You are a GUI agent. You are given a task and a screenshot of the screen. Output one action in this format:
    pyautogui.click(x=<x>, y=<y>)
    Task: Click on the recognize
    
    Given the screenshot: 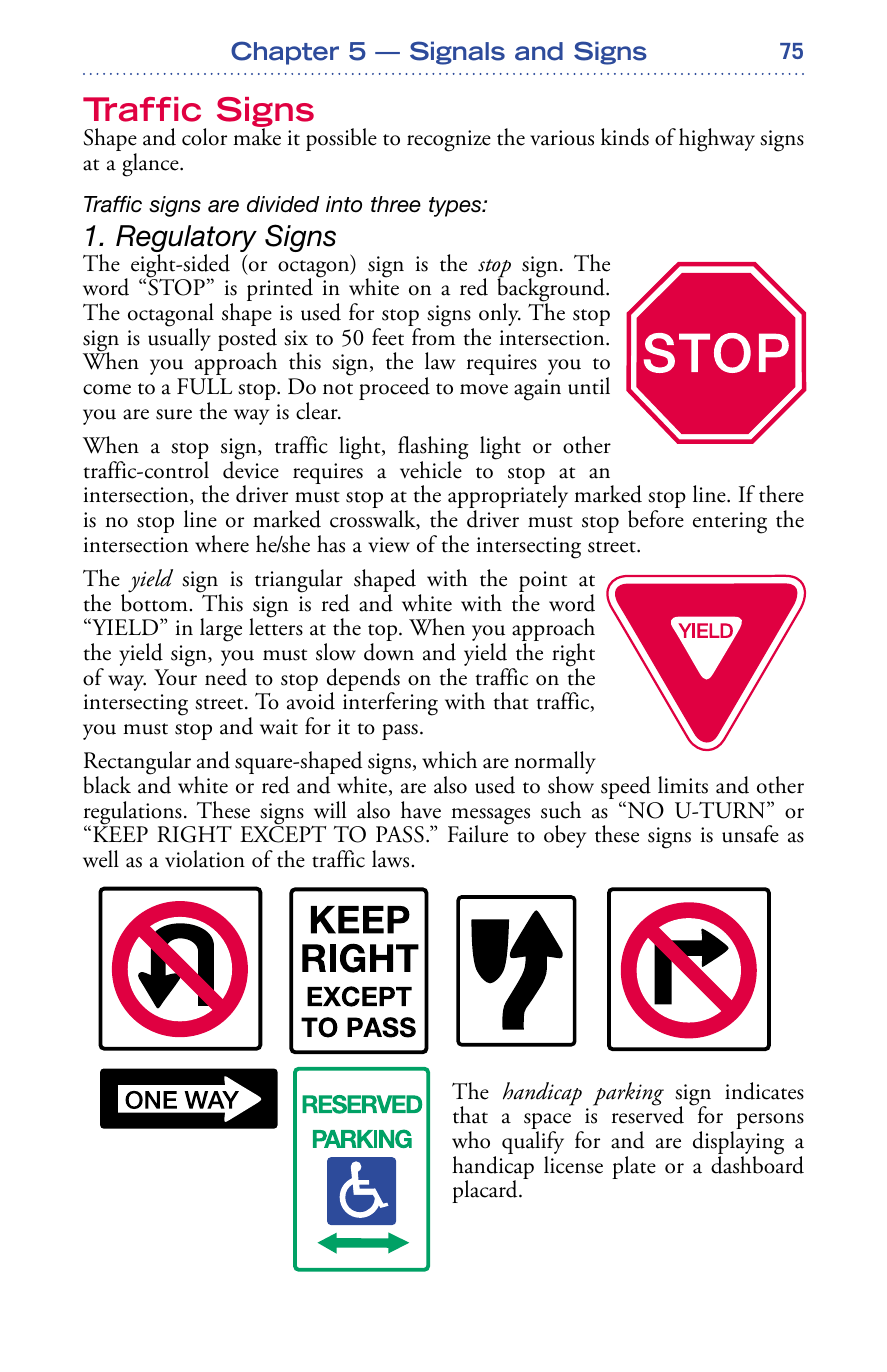 What is the action you would take?
    pyautogui.click(x=449, y=141)
